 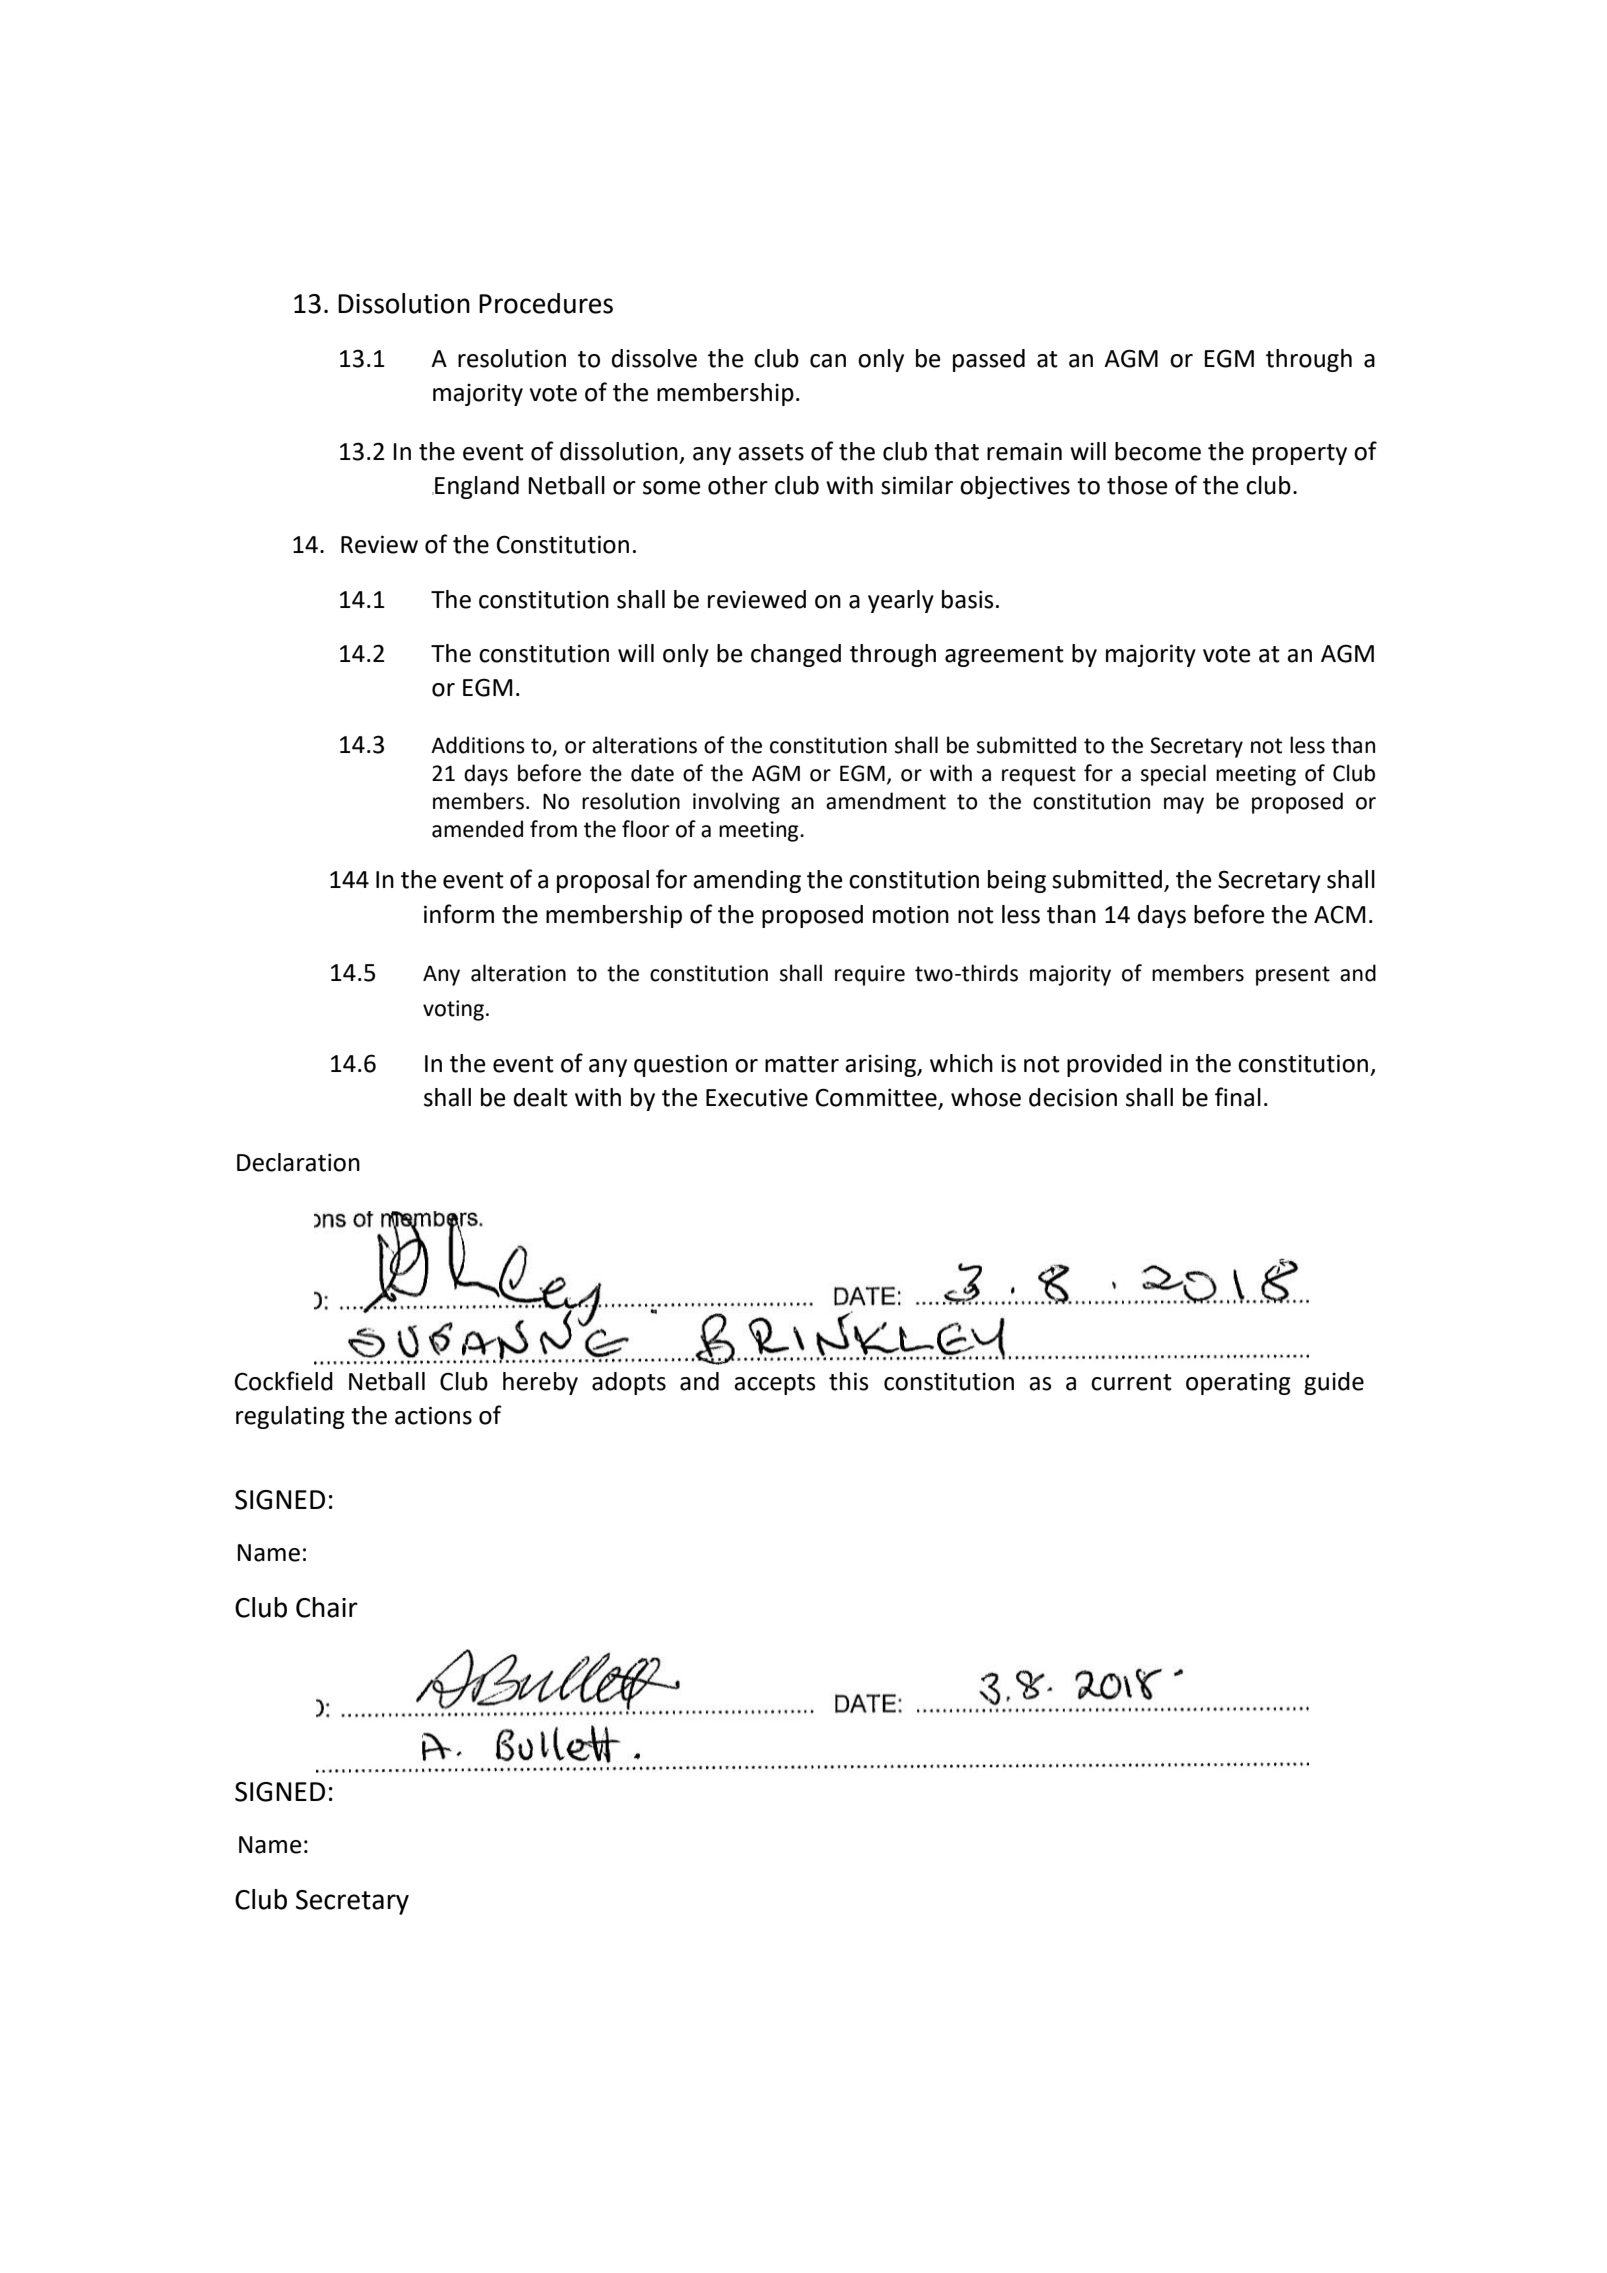 I want to click on final, so click(x=1238, y=1097).
